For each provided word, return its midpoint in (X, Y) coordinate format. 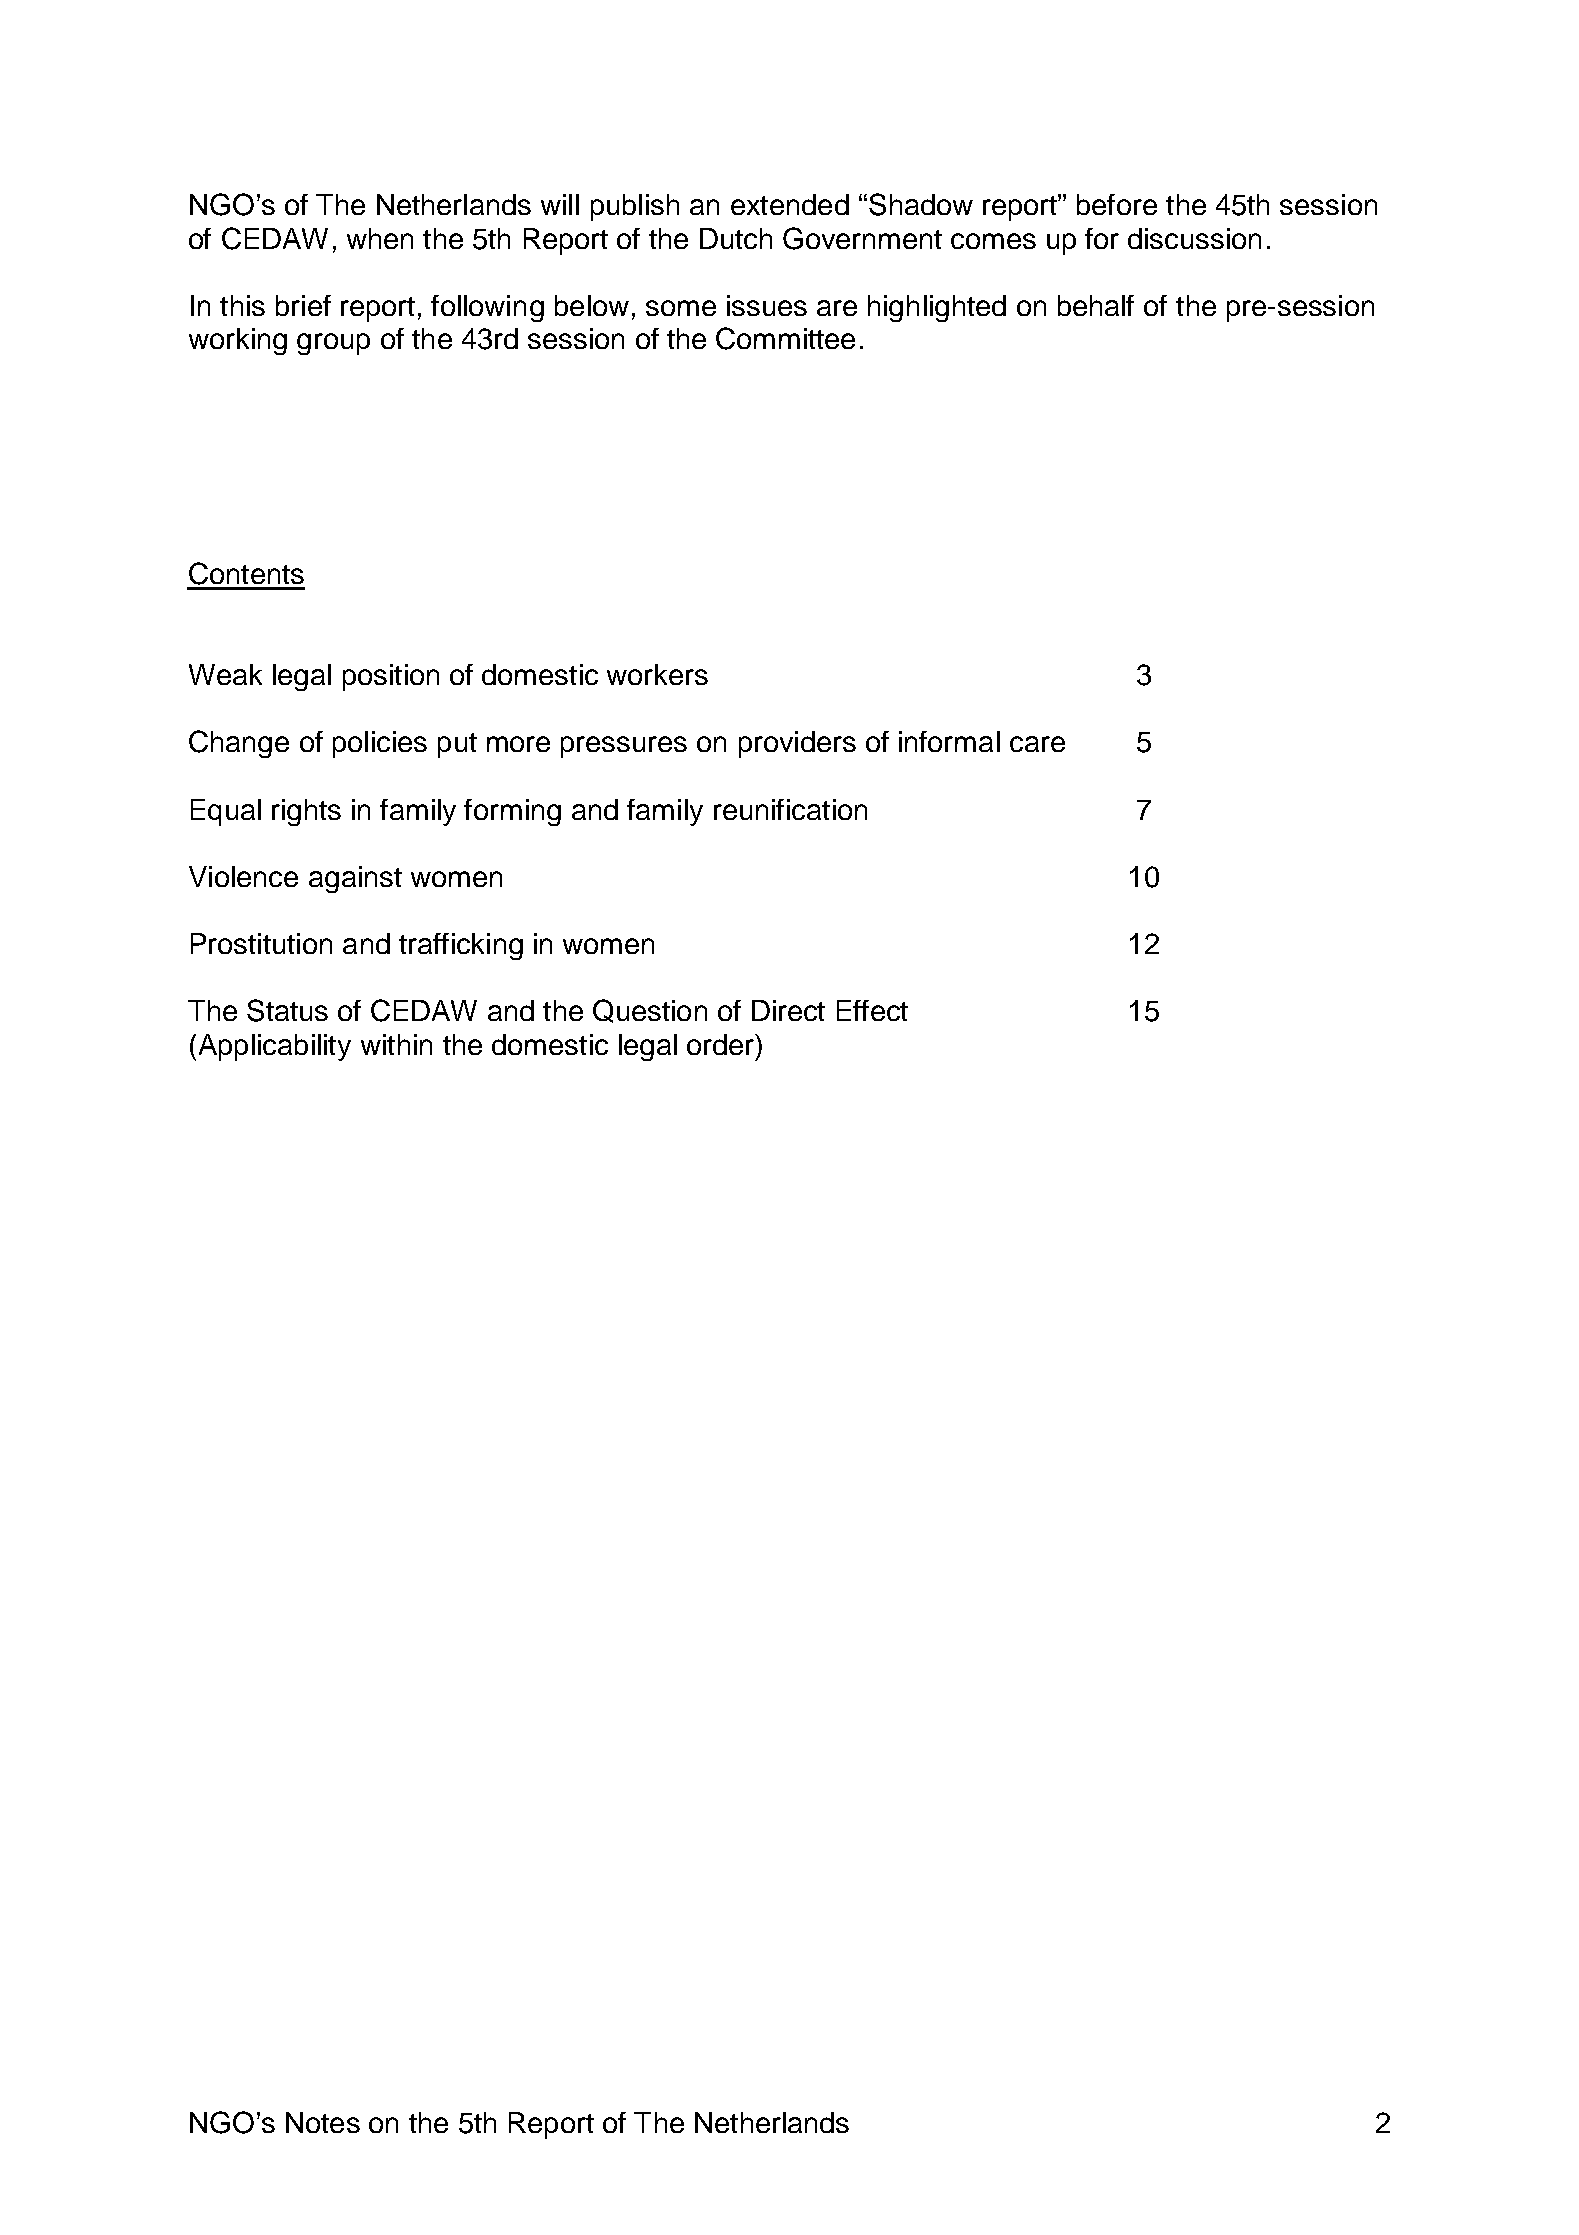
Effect (872, 1010)
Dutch (736, 238)
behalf (1096, 305)
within (396, 1044)
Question (650, 1011)
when (380, 238)
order (722, 1044)
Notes (323, 2122)
